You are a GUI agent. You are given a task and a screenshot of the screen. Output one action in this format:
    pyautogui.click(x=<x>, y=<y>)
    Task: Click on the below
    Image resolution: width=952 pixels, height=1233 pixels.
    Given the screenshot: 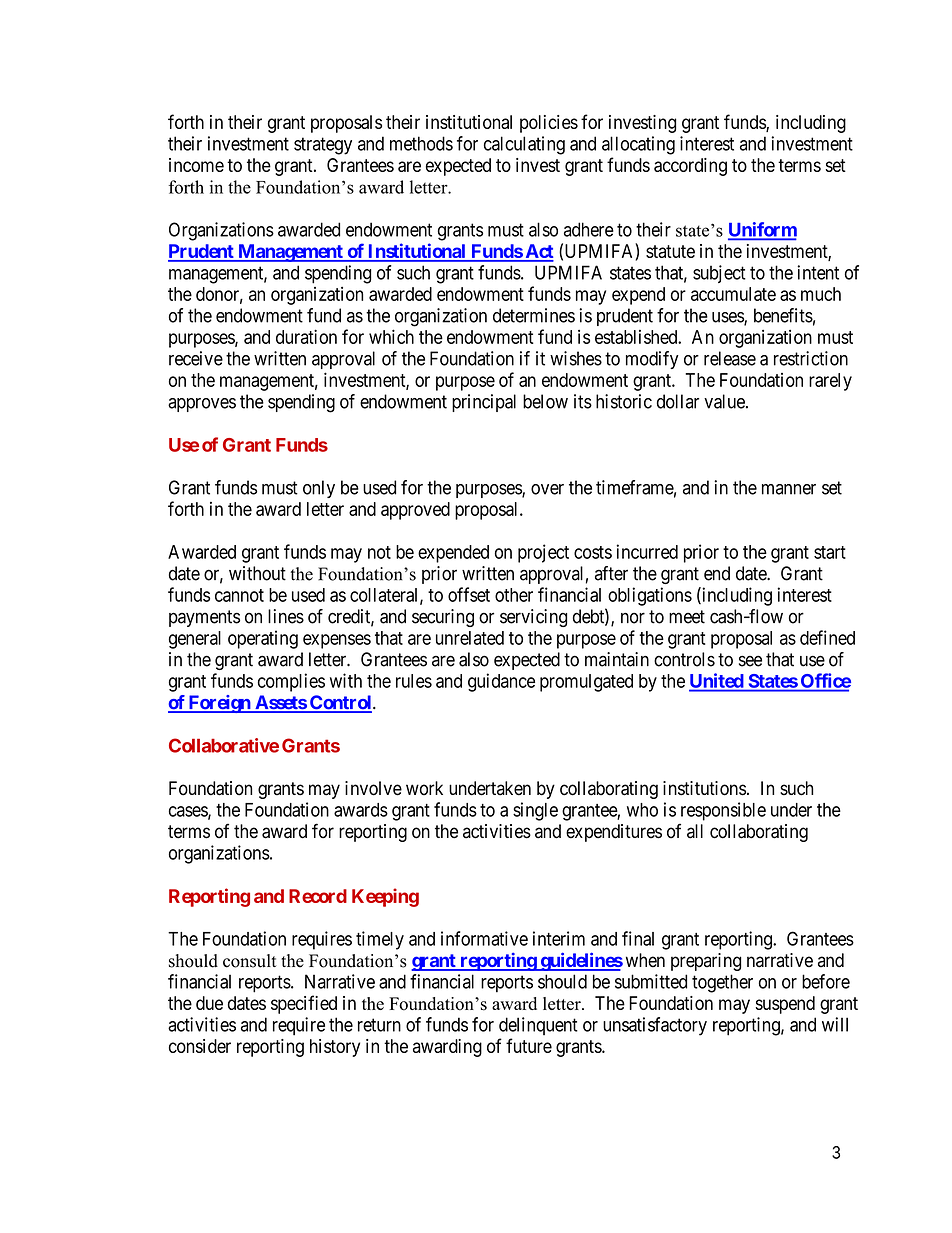 What is the action you would take?
    pyautogui.click(x=545, y=401)
